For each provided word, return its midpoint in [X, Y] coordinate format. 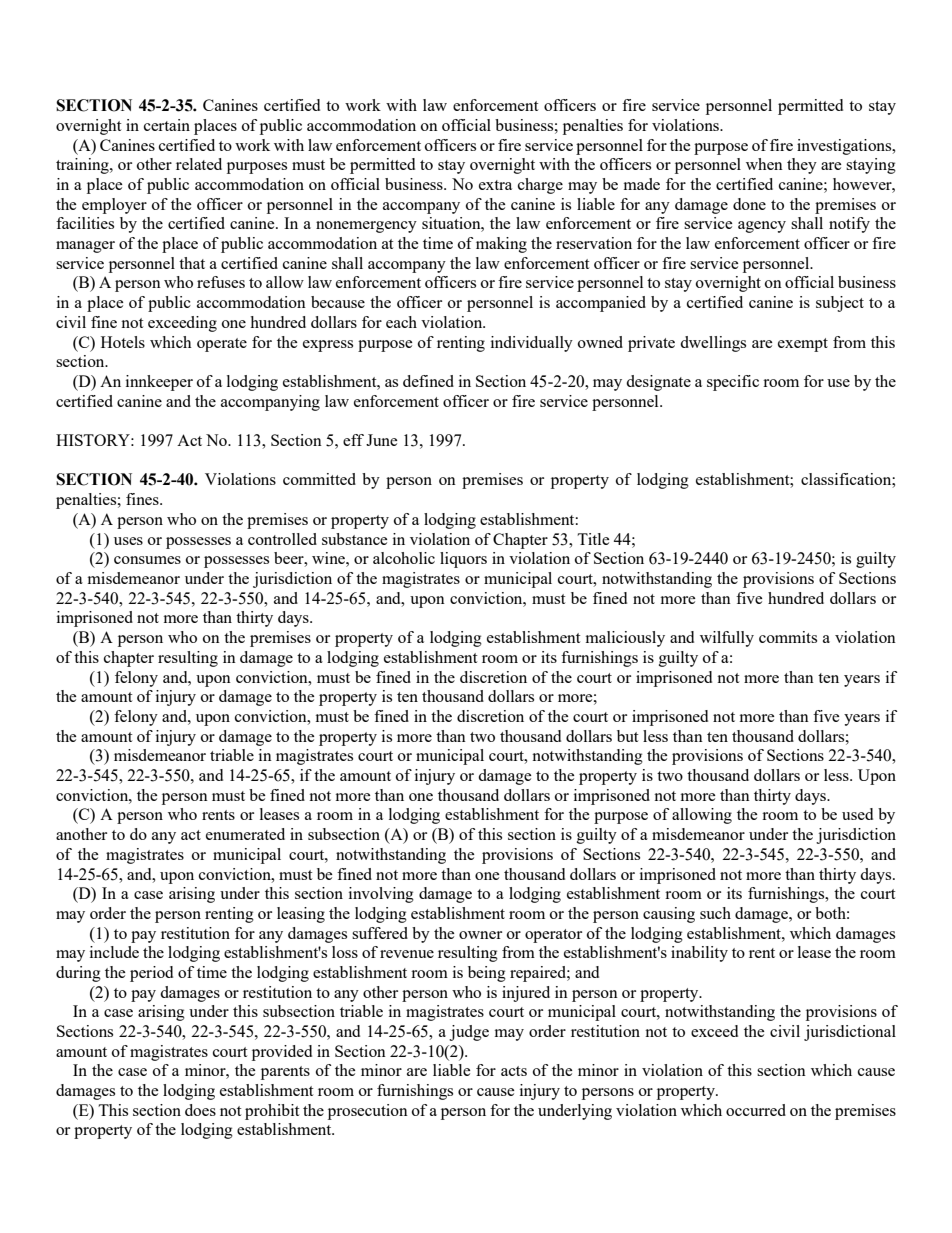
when [764, 164]
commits [788, 637]
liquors [463, 560]
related [199, 164]
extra [495, 185]
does [200, 1110]
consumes [147, 560]
